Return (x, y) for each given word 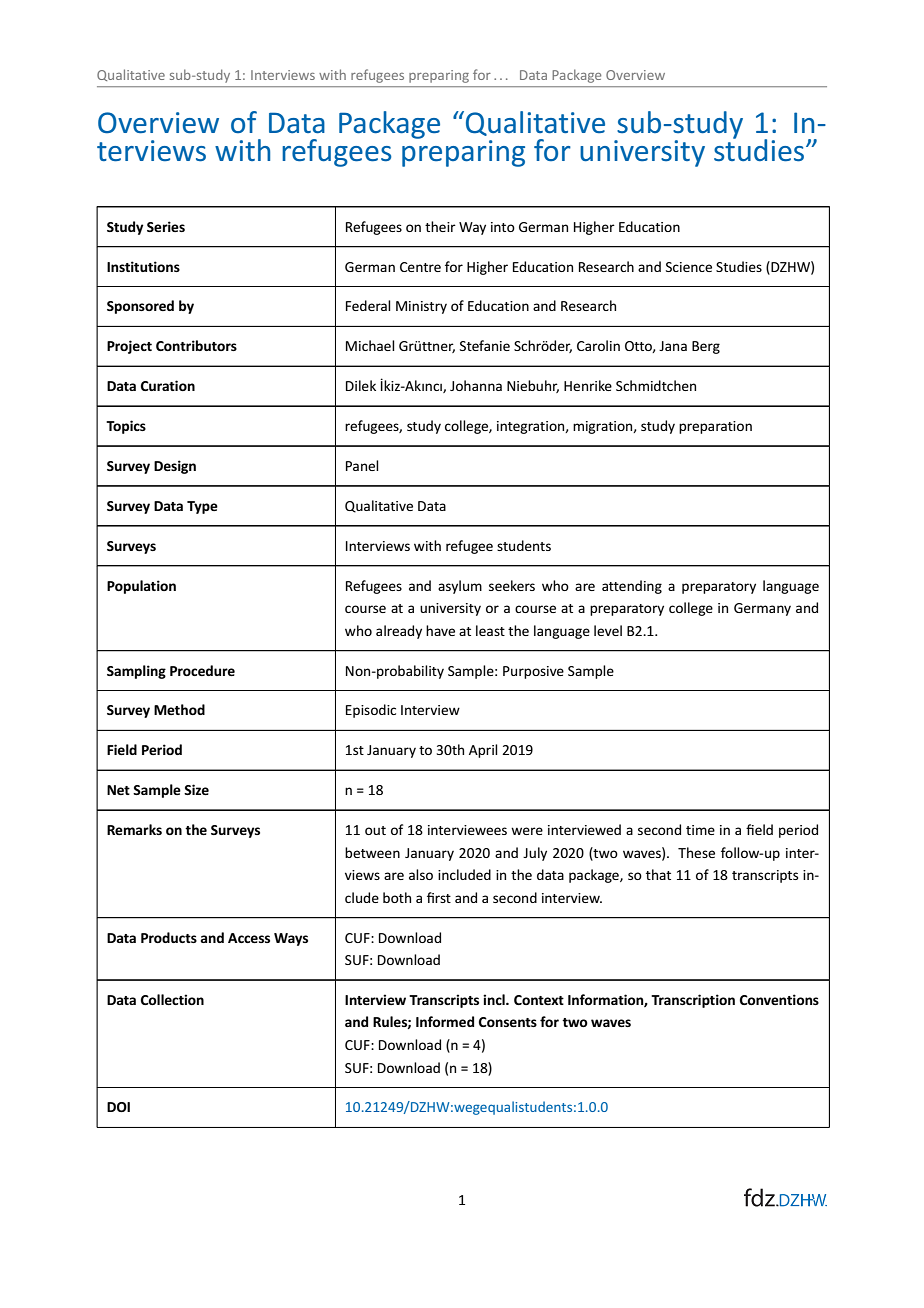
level (608, 630)
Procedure (202, 670)
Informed (445, 1021)
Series (166, 226)
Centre (420, 267)
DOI (118, 1107)
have (440, 630)
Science (689, 267)
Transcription (693, 1001)
